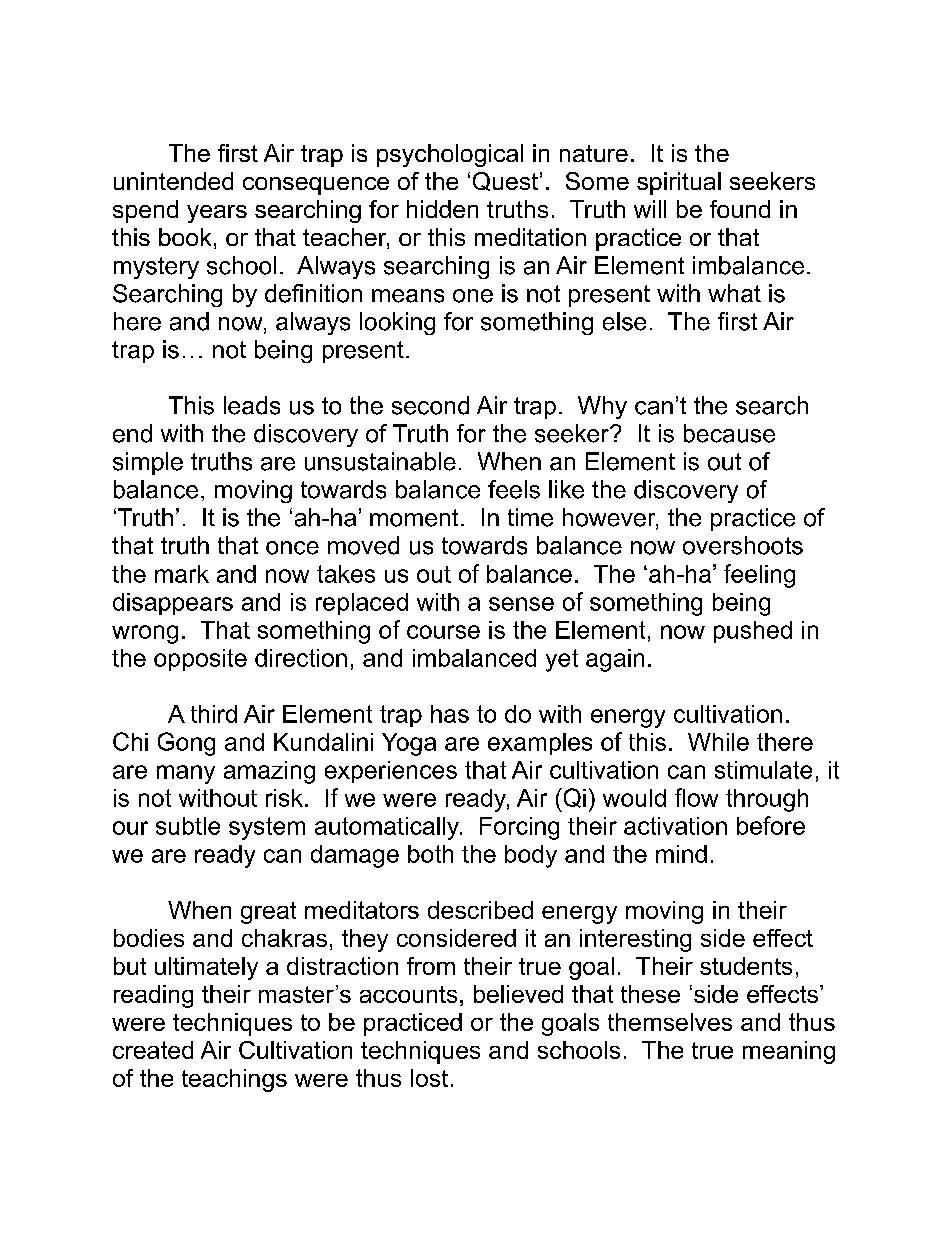  Describe the element at coordinates (186, 774) in the screenshot. I see `many` at that location.
